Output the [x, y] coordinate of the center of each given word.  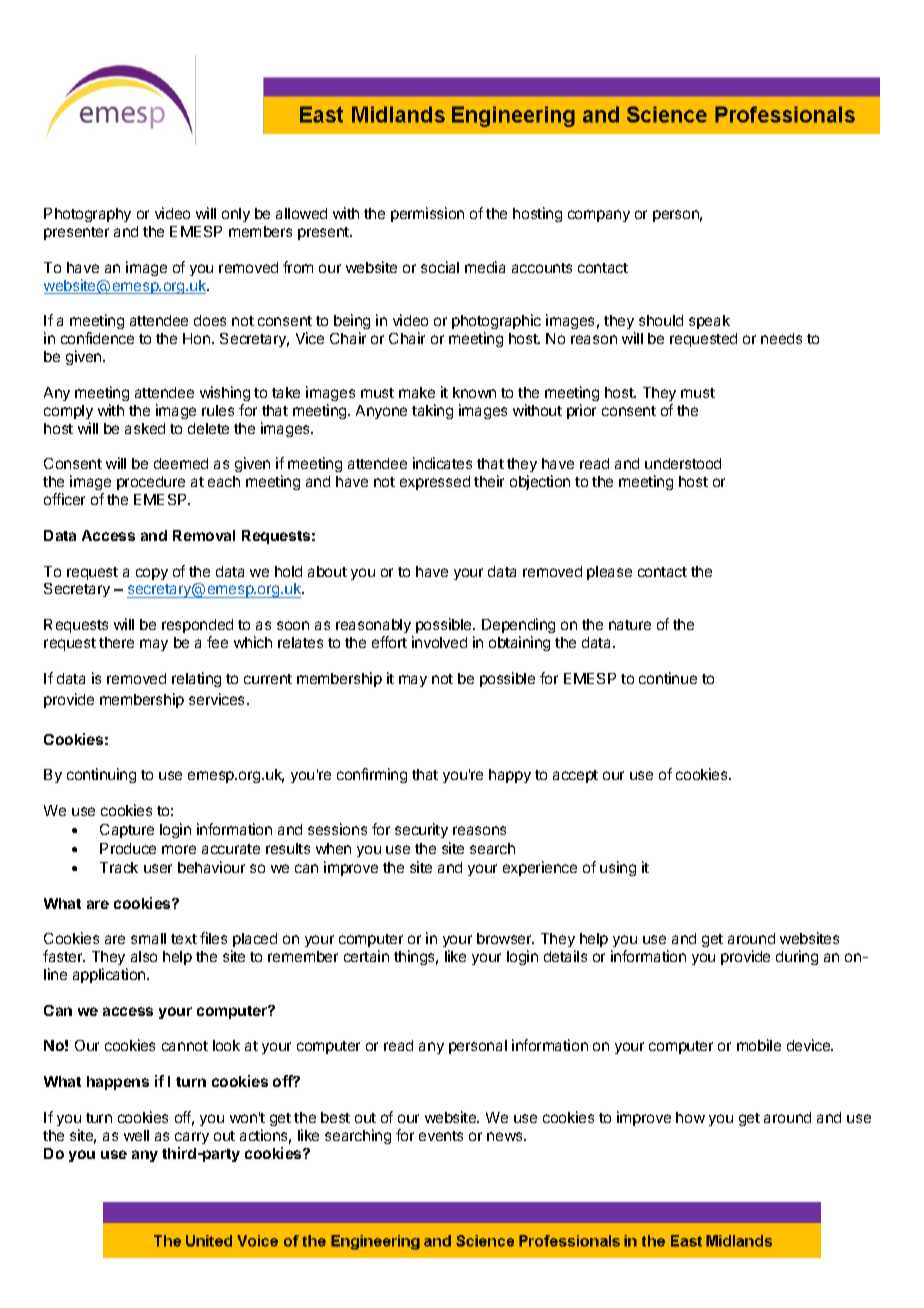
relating [196, 679]
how [690, 1117]
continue [668, 678]
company [599, 216]
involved [439, 642]
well [136, 1135]
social [440, 267]
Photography [87, 215]
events [441, 1136]
